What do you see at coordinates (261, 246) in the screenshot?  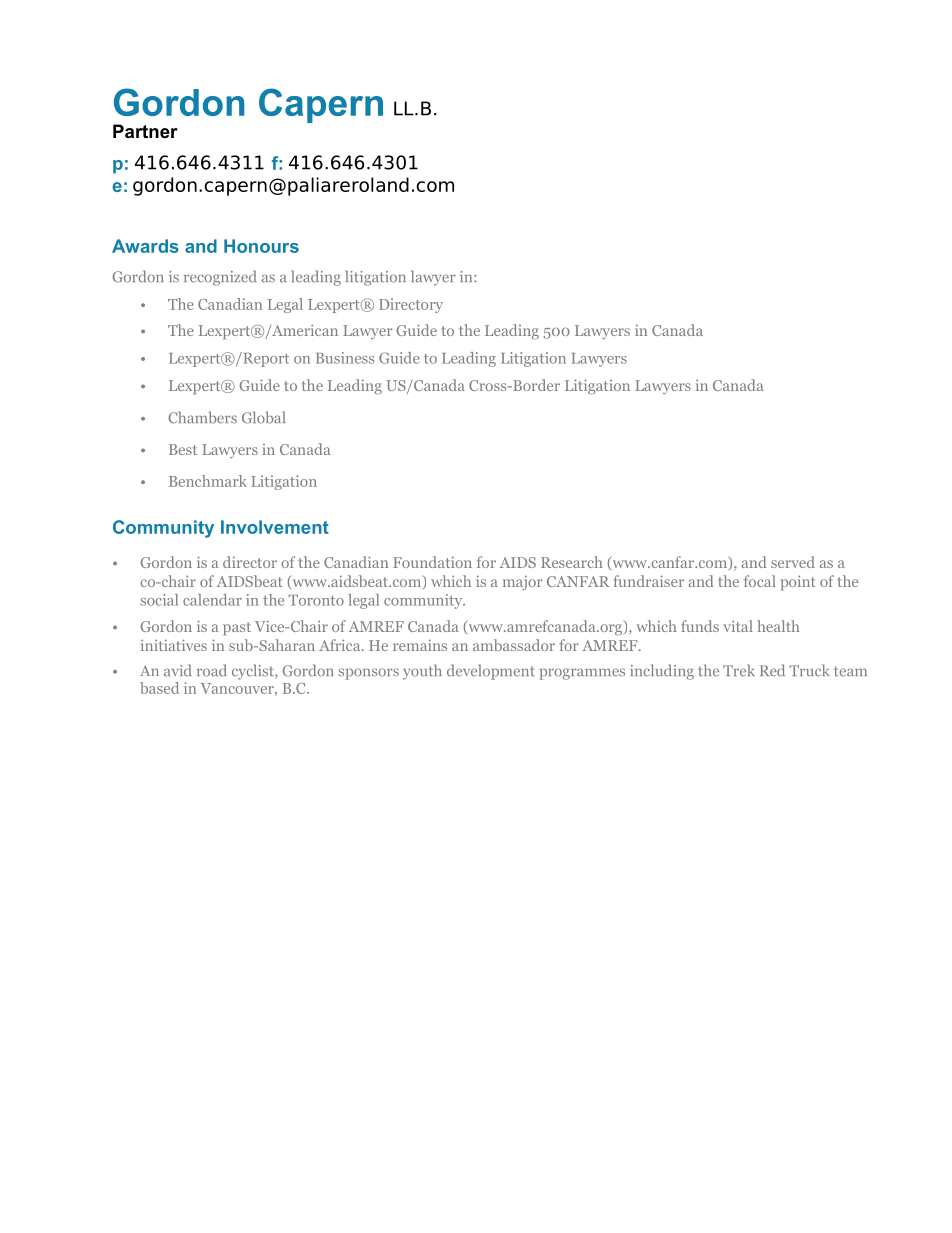 I see `Honours` at bounding box center [261, 246].
